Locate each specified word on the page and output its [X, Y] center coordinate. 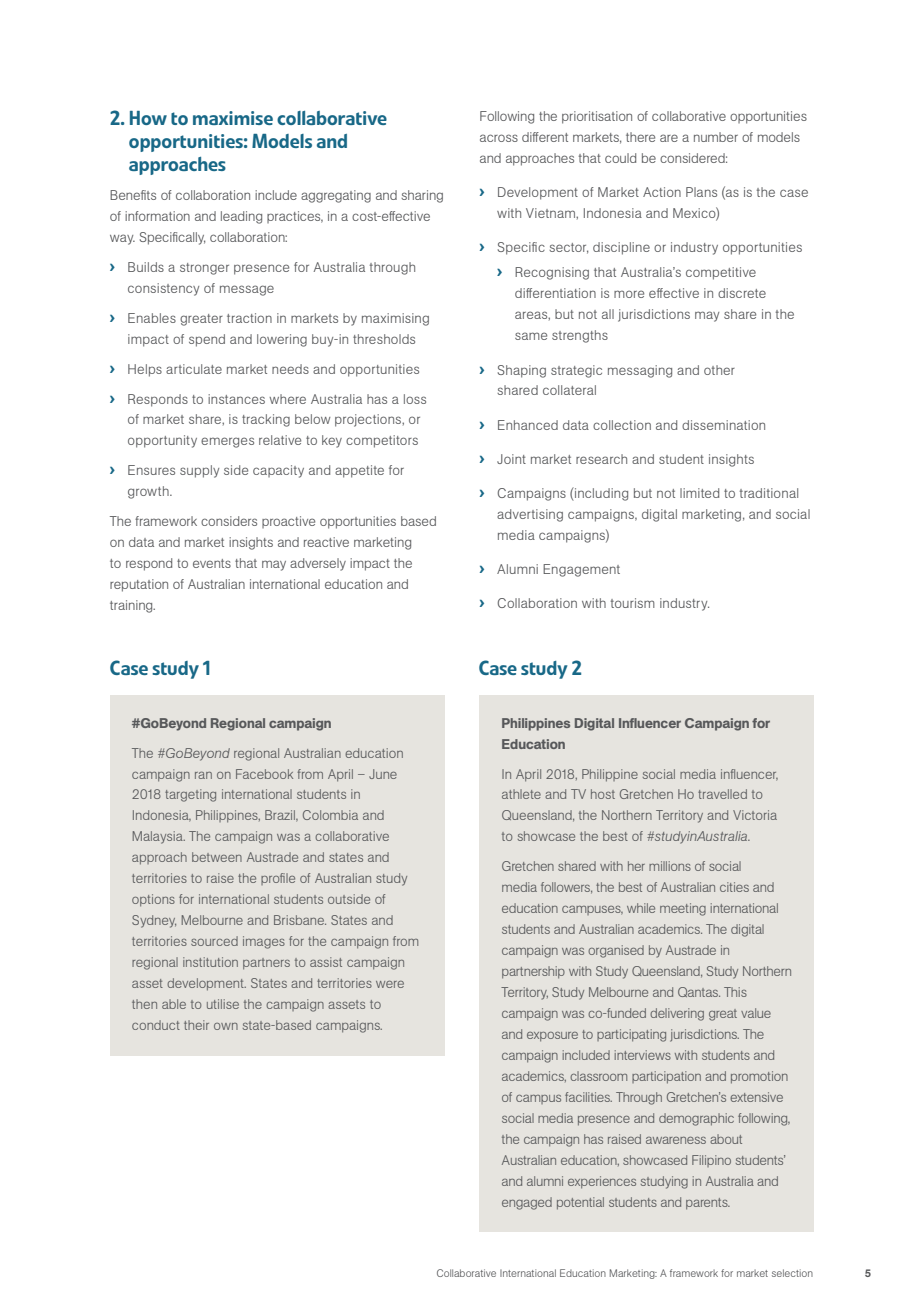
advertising [530, 515]
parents [708, 1204]
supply [199, 471]
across [499, 138]
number [716, 137]
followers [566, 888]
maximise [233, 118]
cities [734, 887]
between [217, 857]
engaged [527, 1203]
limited [699, 493]
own [226, 1026]
